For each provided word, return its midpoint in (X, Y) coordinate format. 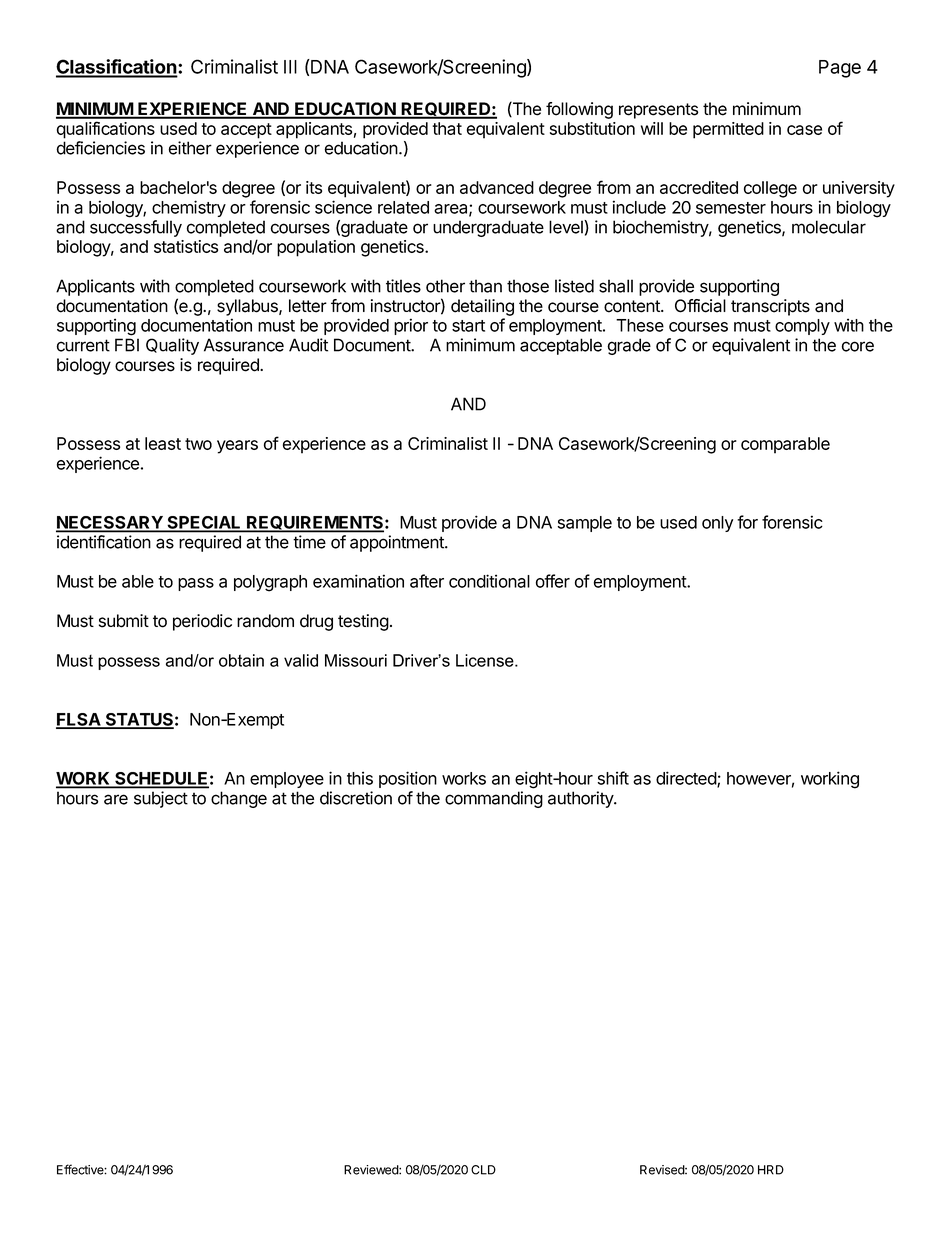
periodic (202, 622)
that (447, 128)
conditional (489, 581)
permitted (728, 130)
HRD (771, 1170)
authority (581, 799)
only (717, 524)
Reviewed (372, 1170)
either (190, 148)
